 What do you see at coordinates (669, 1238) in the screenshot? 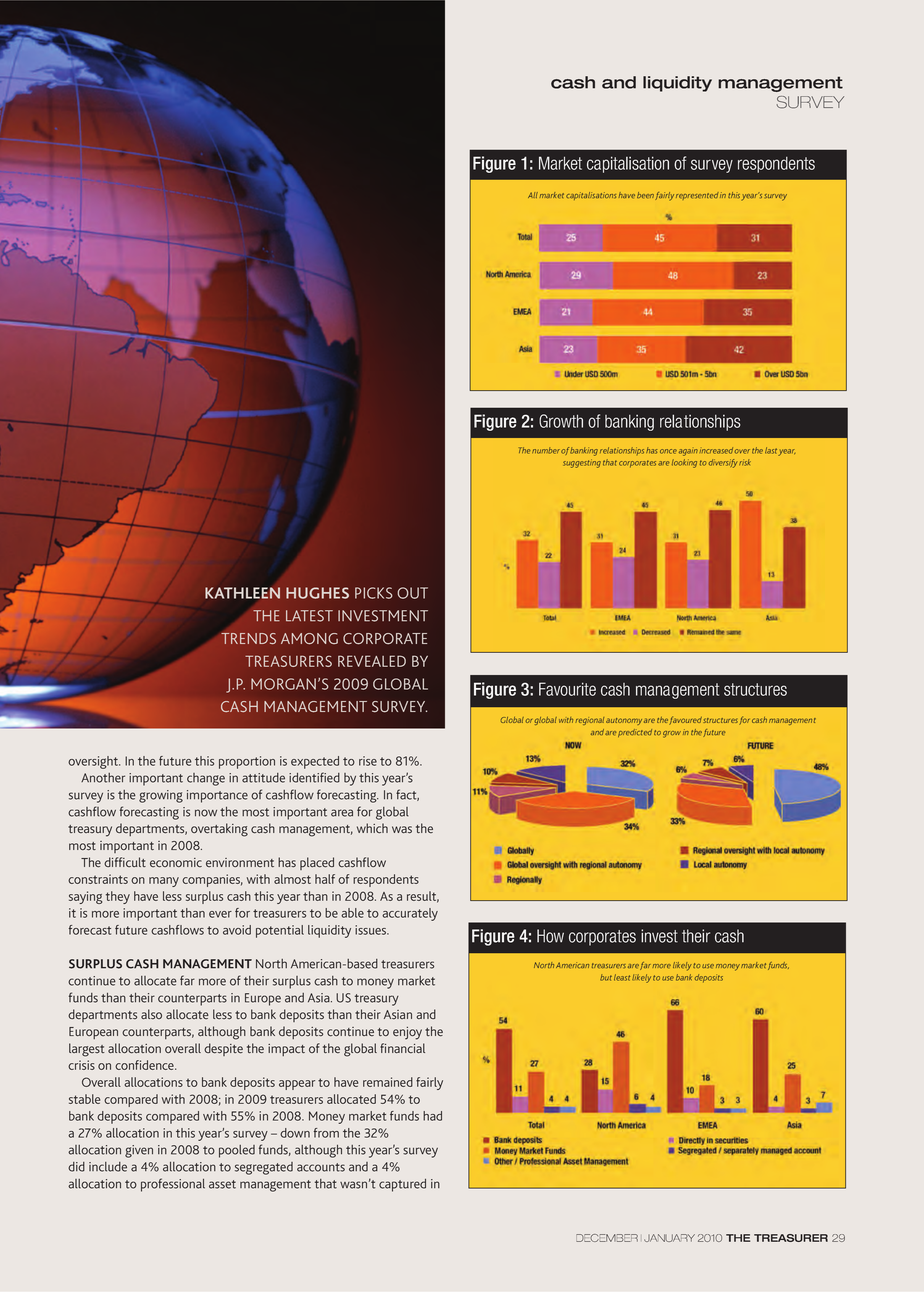
I see `JANUARY` at bounding box center [669, 1238].
